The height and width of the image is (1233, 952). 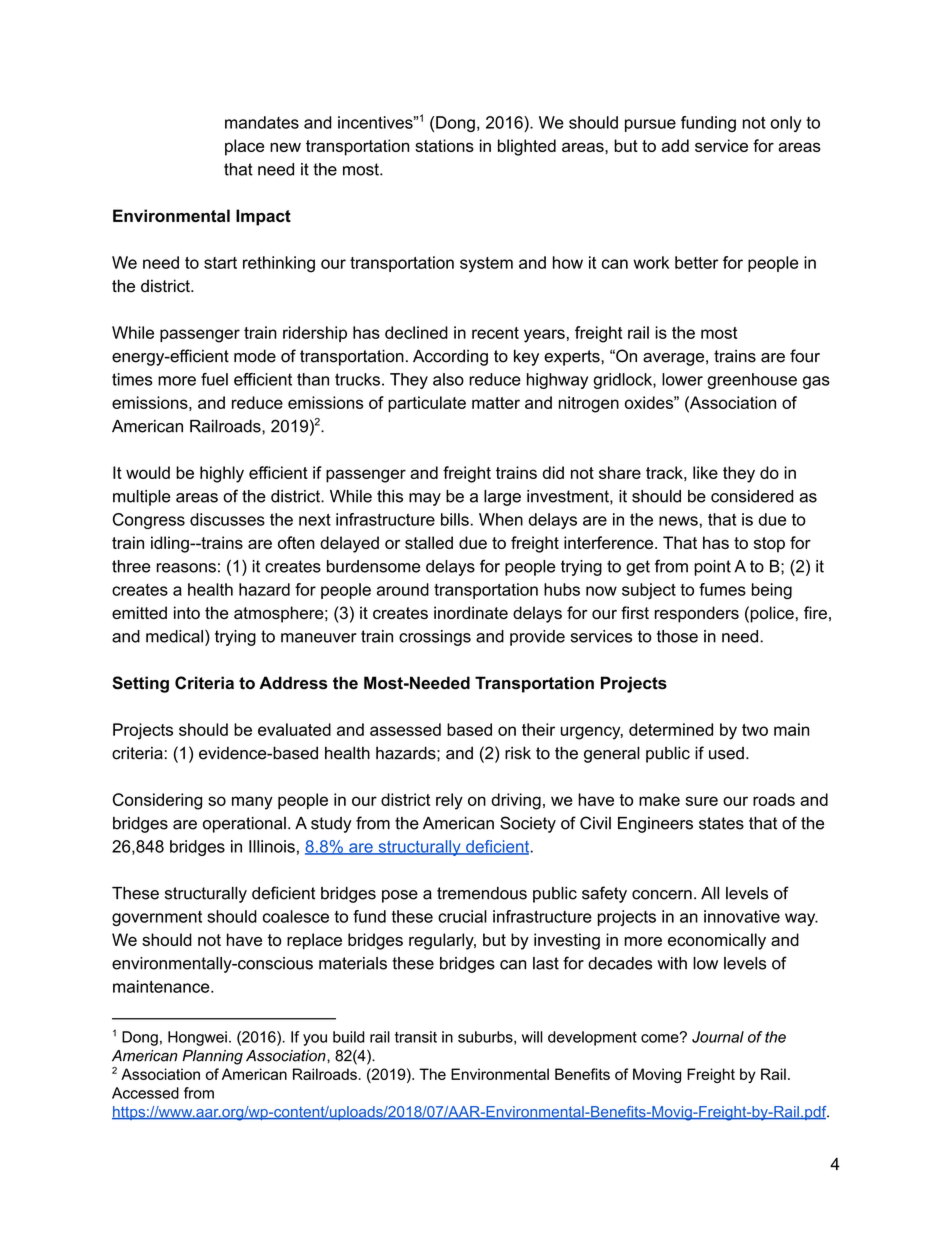 I want to click on many, so click(x=252, y=803).
